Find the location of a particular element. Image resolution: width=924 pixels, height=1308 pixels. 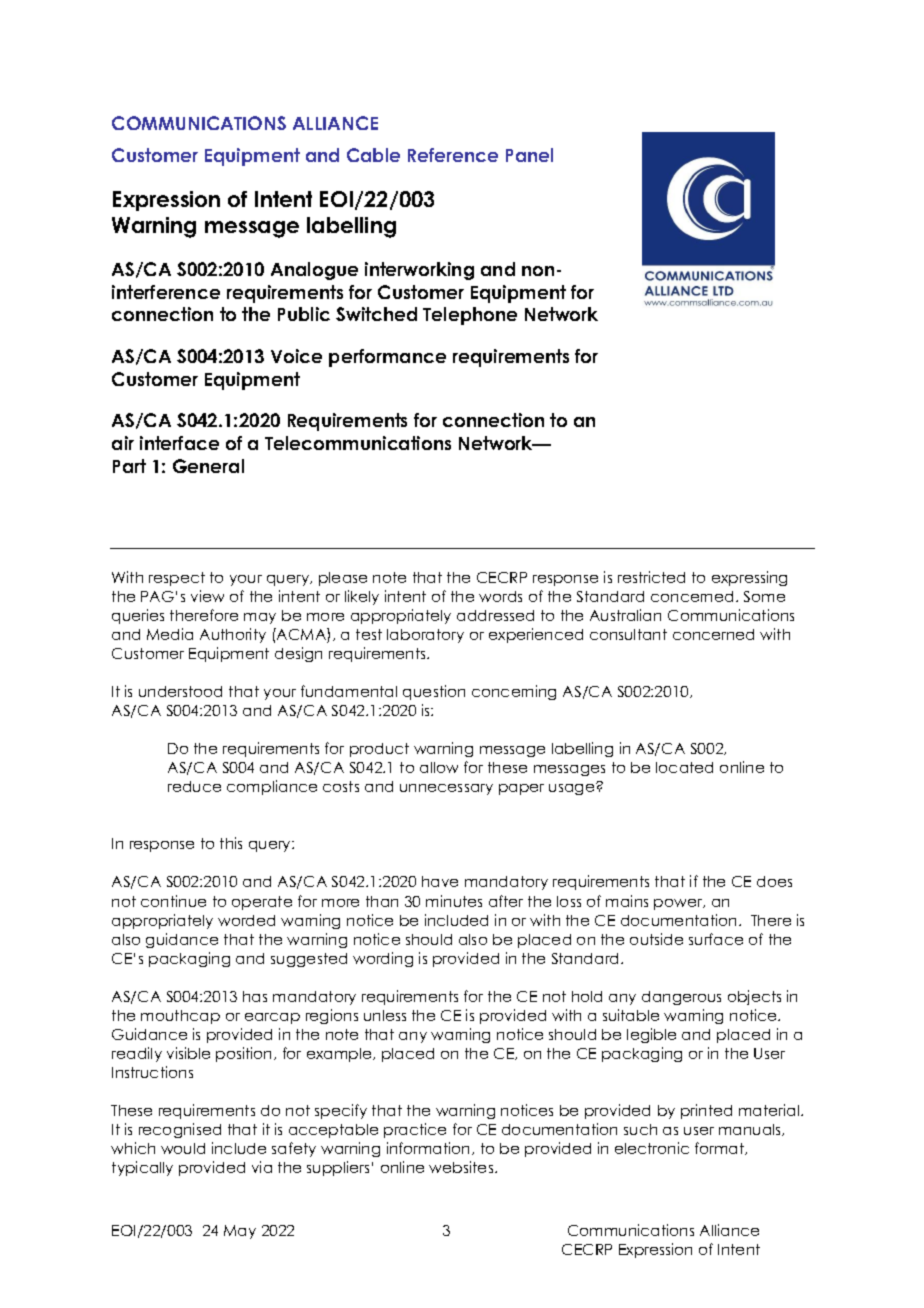

Reference is located at coordinates (453, 155).
